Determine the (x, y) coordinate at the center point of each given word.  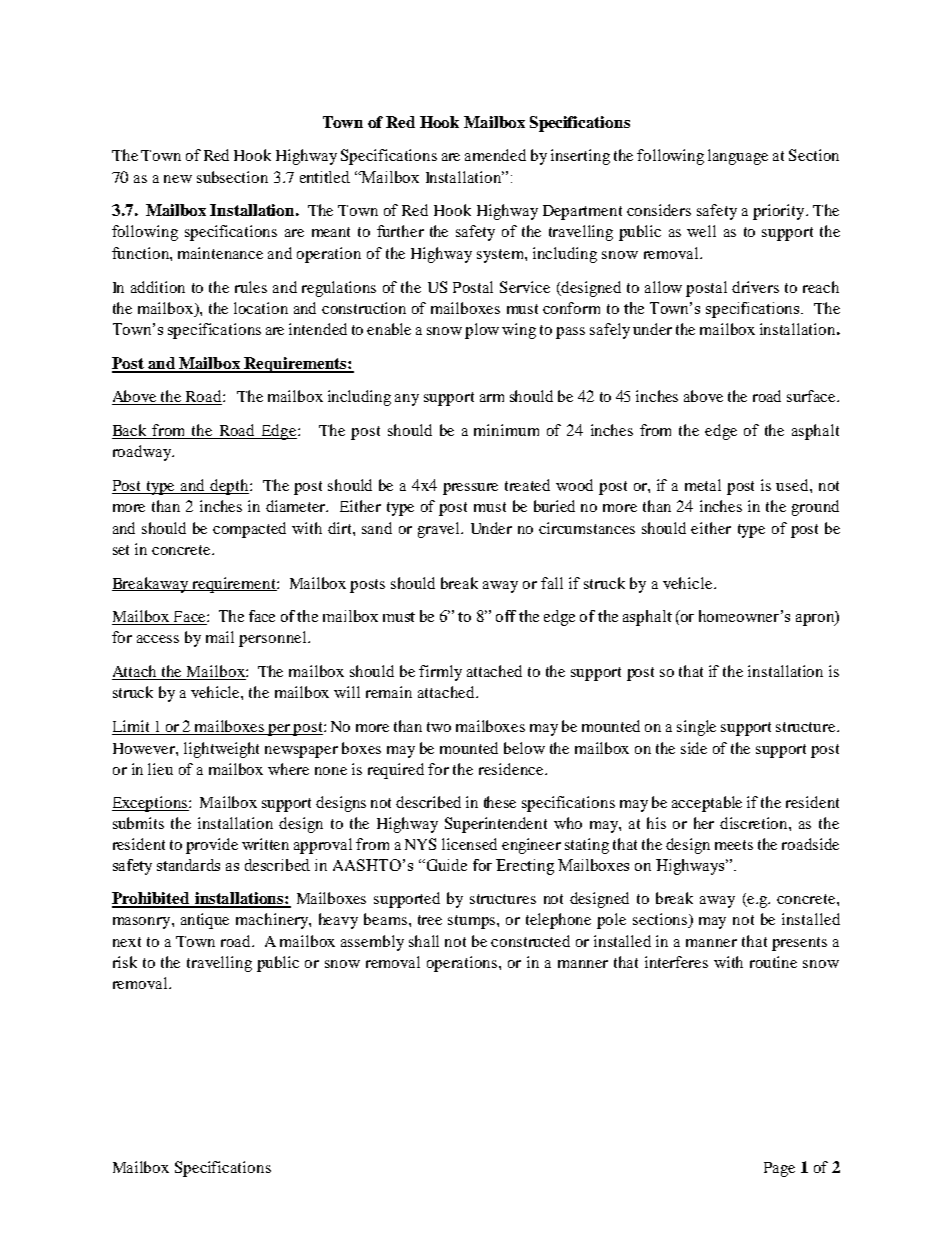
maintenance (220, 253)
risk (125, 962)
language (738, 157)
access (158, 639)
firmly (440, 673)
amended (495, 155)
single (696, 728)
